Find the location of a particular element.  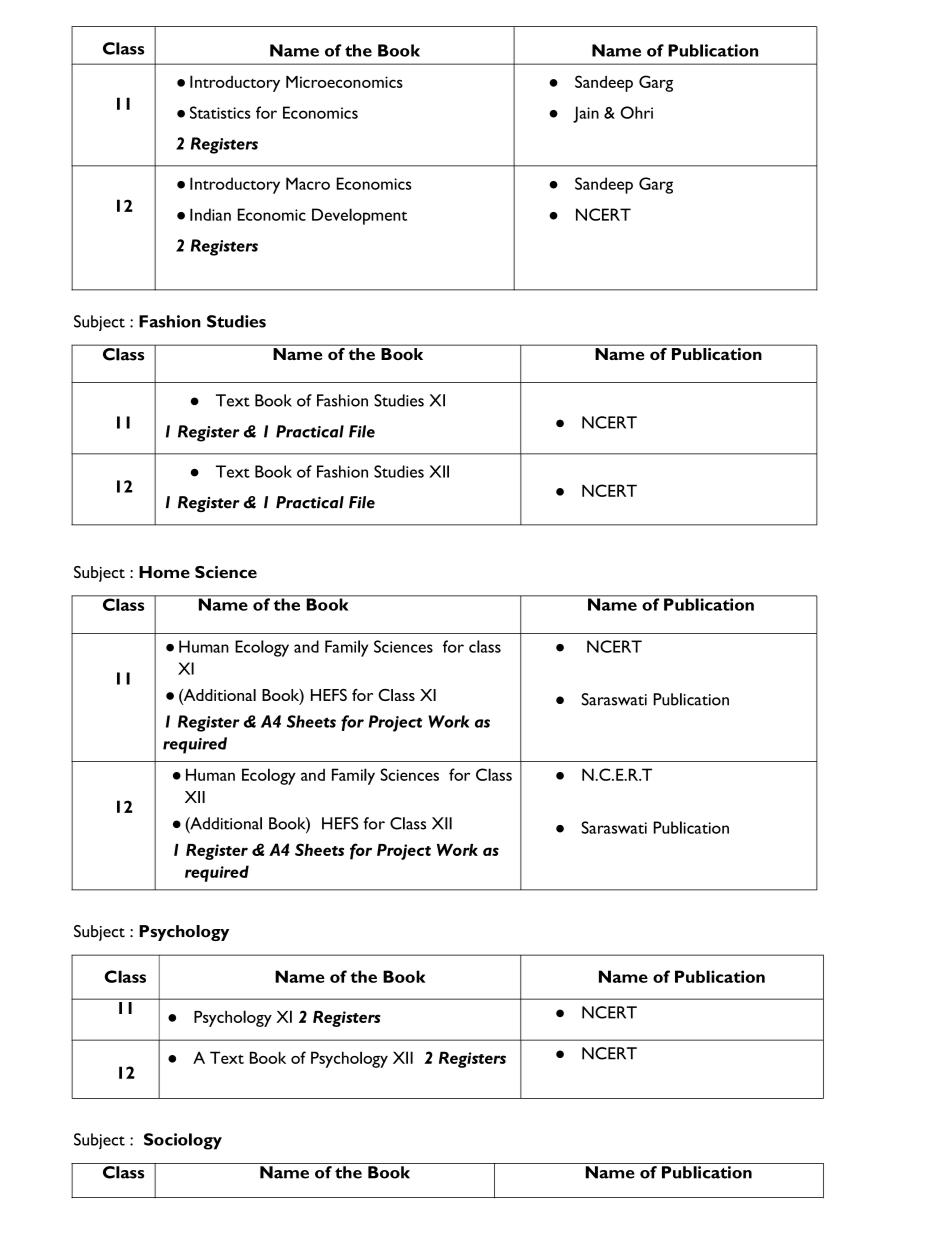

Development is located at coordinates (359, 216).
